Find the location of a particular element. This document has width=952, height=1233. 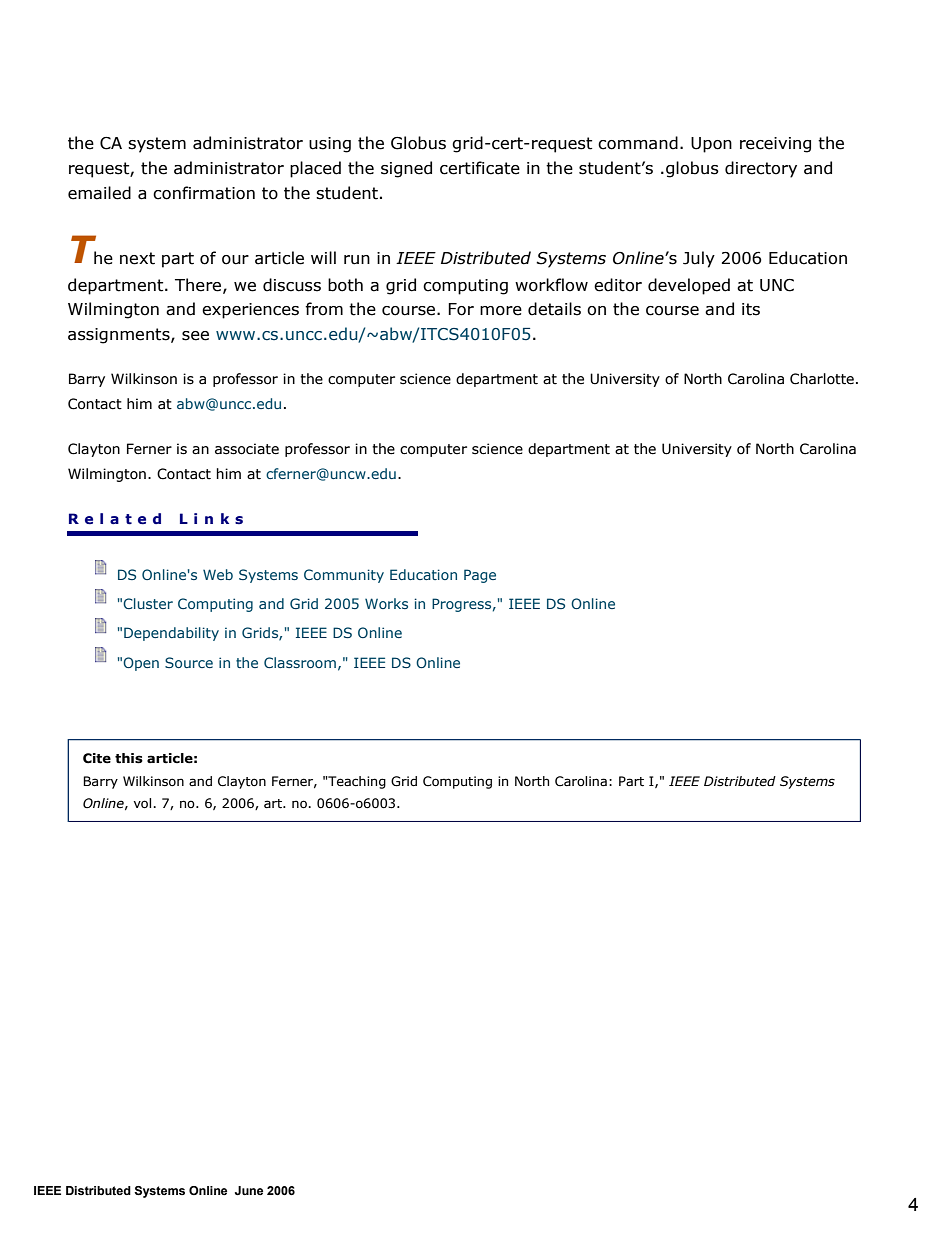

Charlotte is located at coordinates (822, 379).
